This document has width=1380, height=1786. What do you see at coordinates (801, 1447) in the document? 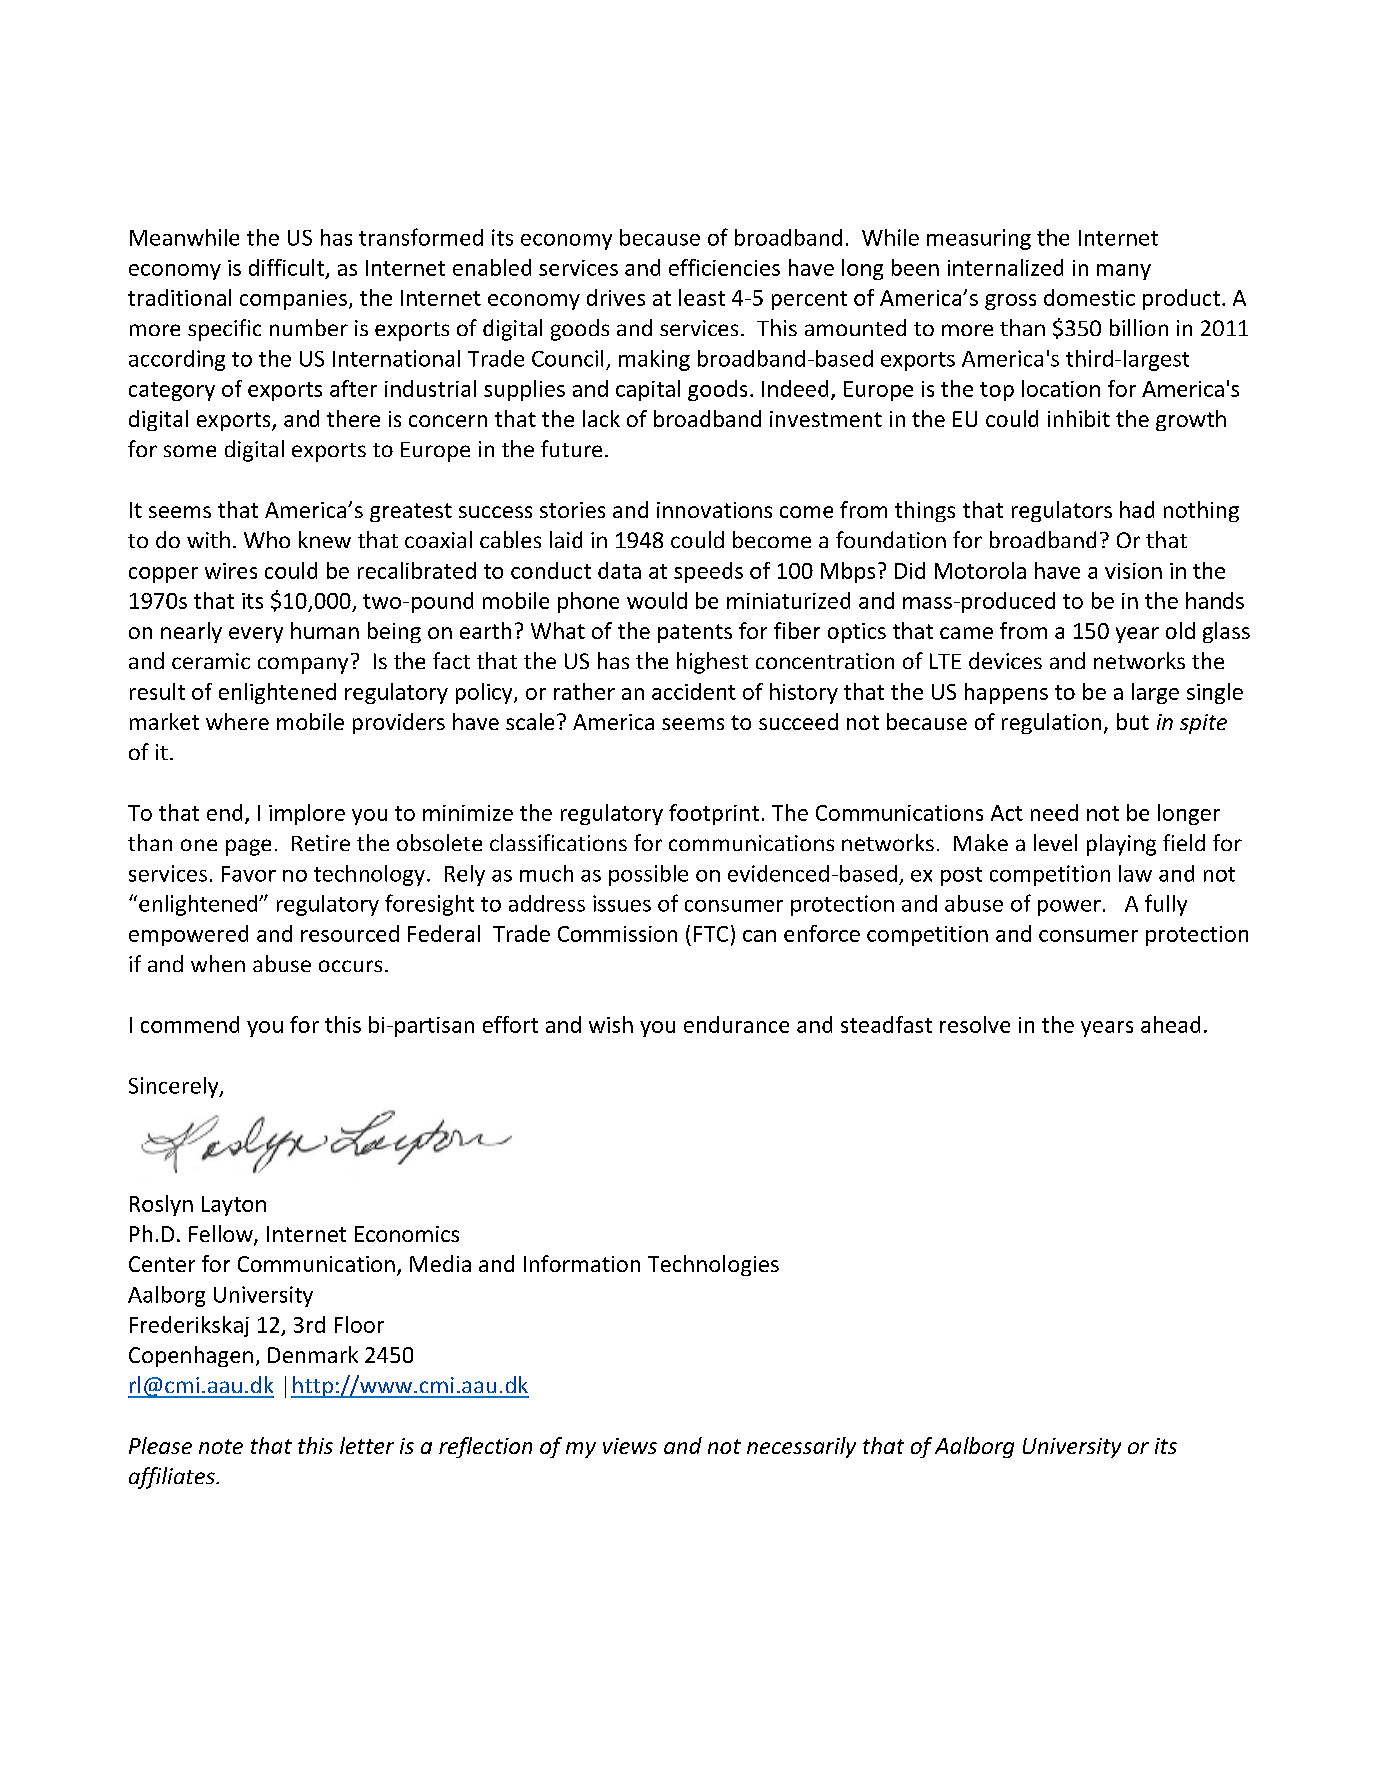
I see `necessarily` at bounding box center [801, 1447].
